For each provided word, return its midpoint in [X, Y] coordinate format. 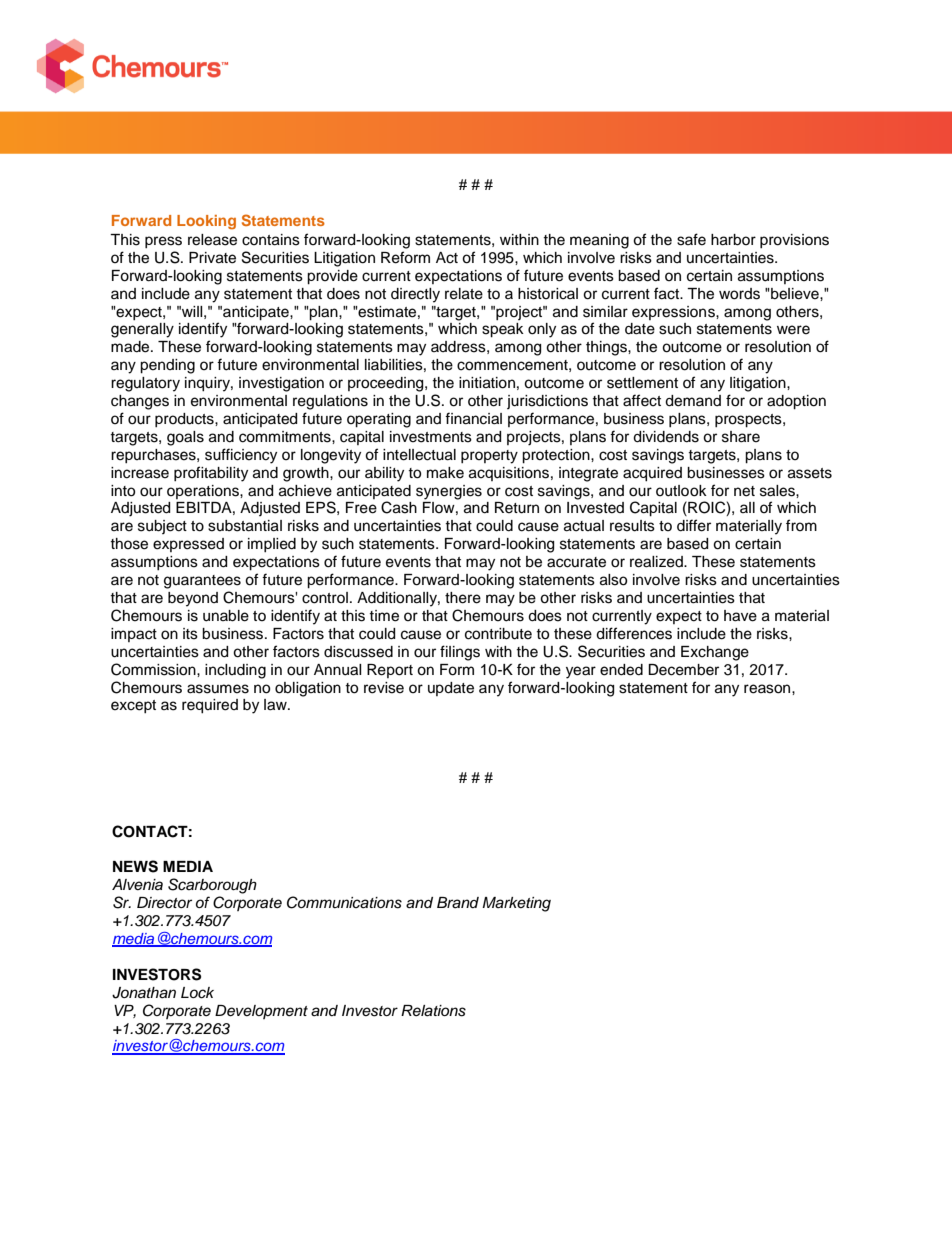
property [489, 457]
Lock [197, 993]
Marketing [516, 904]
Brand [458, 903]
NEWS [135, 866]
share [741, 437]
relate [464, 294]
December [683, 670]
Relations [433, 1011]
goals [185, 438]
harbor [733, 240]
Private [212, 258]
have [740, 616]
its [190, 634]
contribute [498, 634]
